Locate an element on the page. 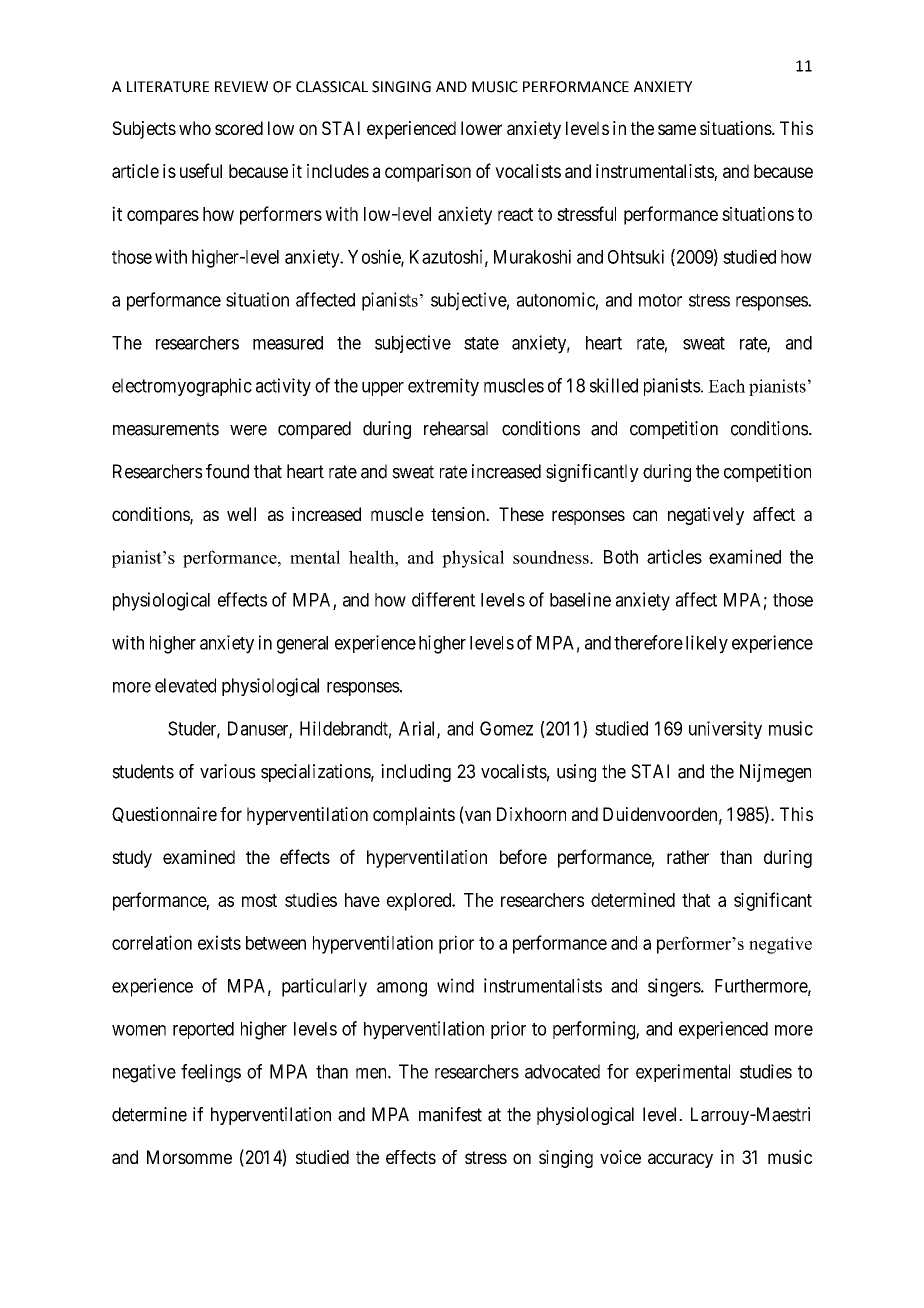 Image resolution: width=924 pixels, height=1308 pixels. lower is located at coordinates (481, 128).
